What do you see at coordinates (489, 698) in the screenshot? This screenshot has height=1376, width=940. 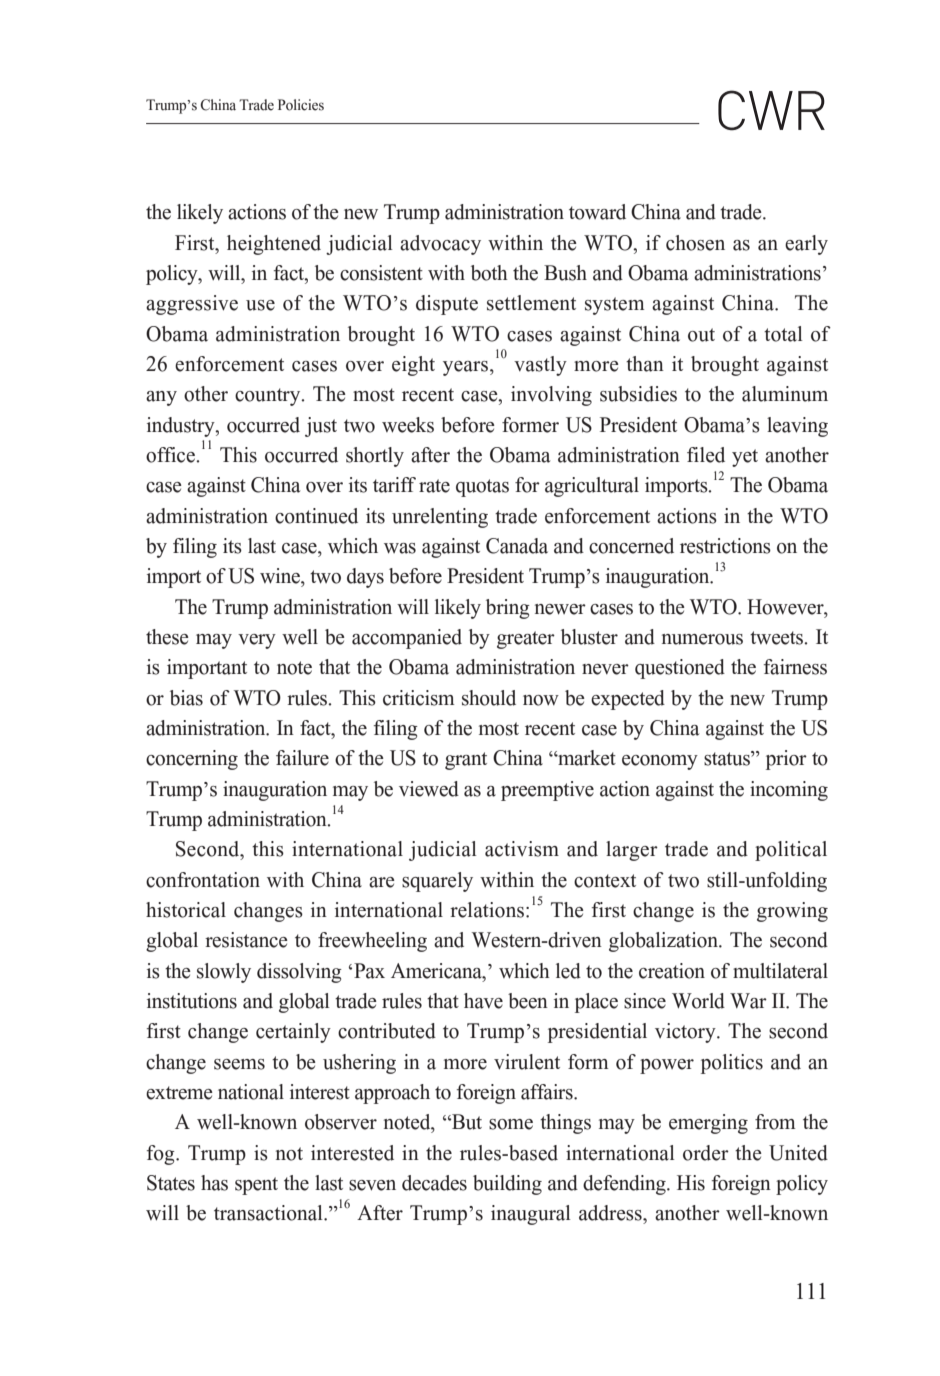 I see `should` at bounding box center [489, 698].
